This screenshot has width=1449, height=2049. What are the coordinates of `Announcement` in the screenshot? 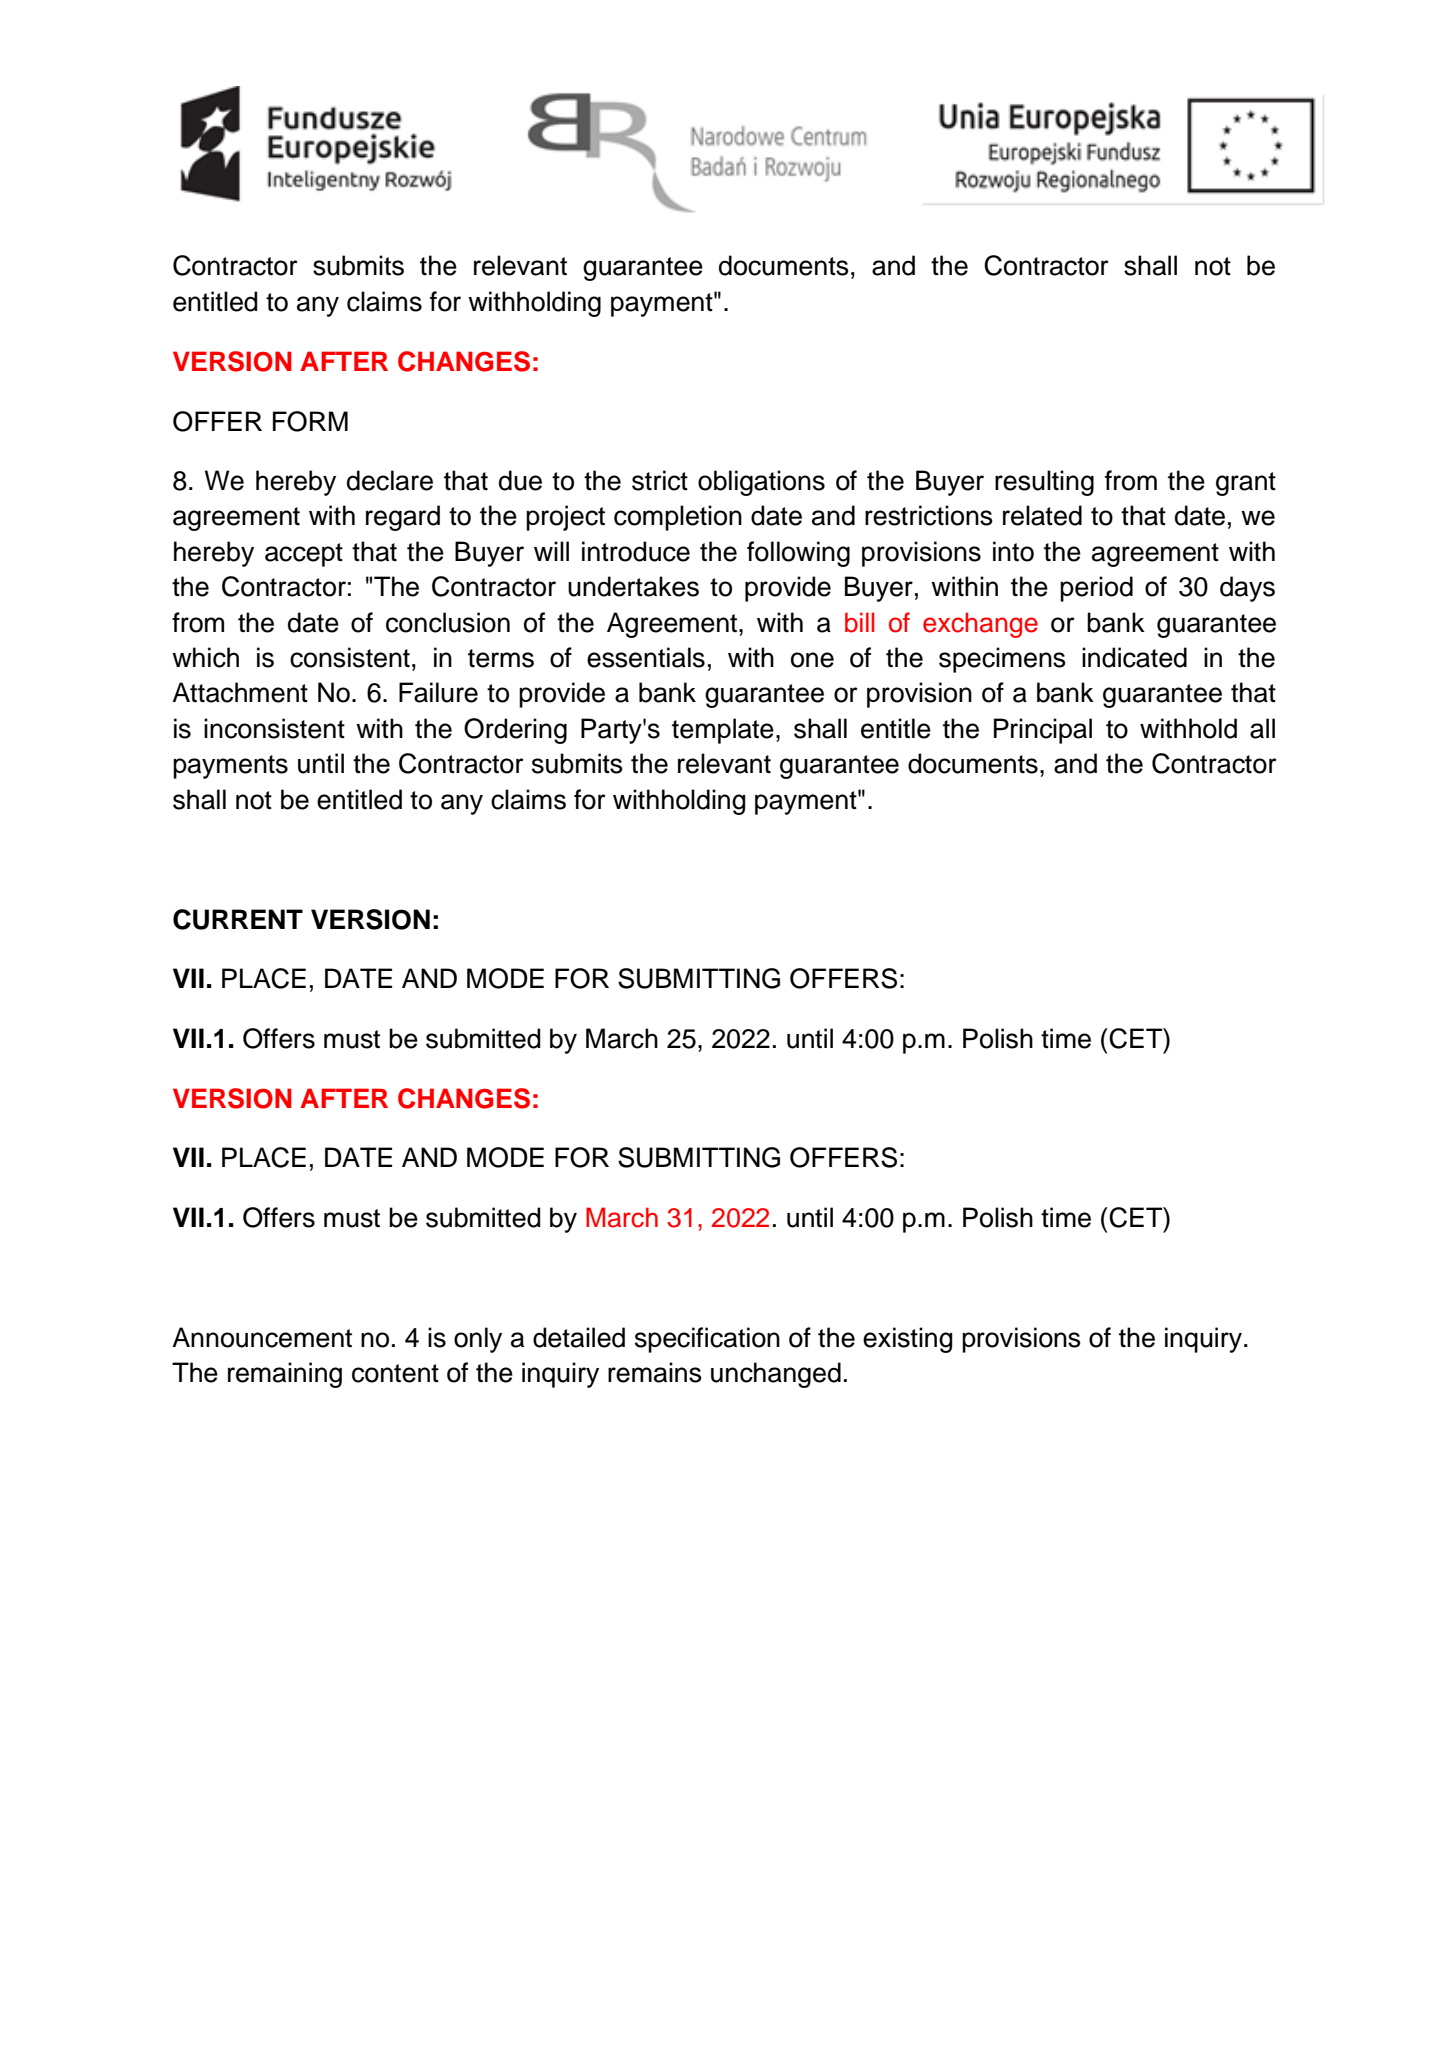 It's located at (262, 1337).
